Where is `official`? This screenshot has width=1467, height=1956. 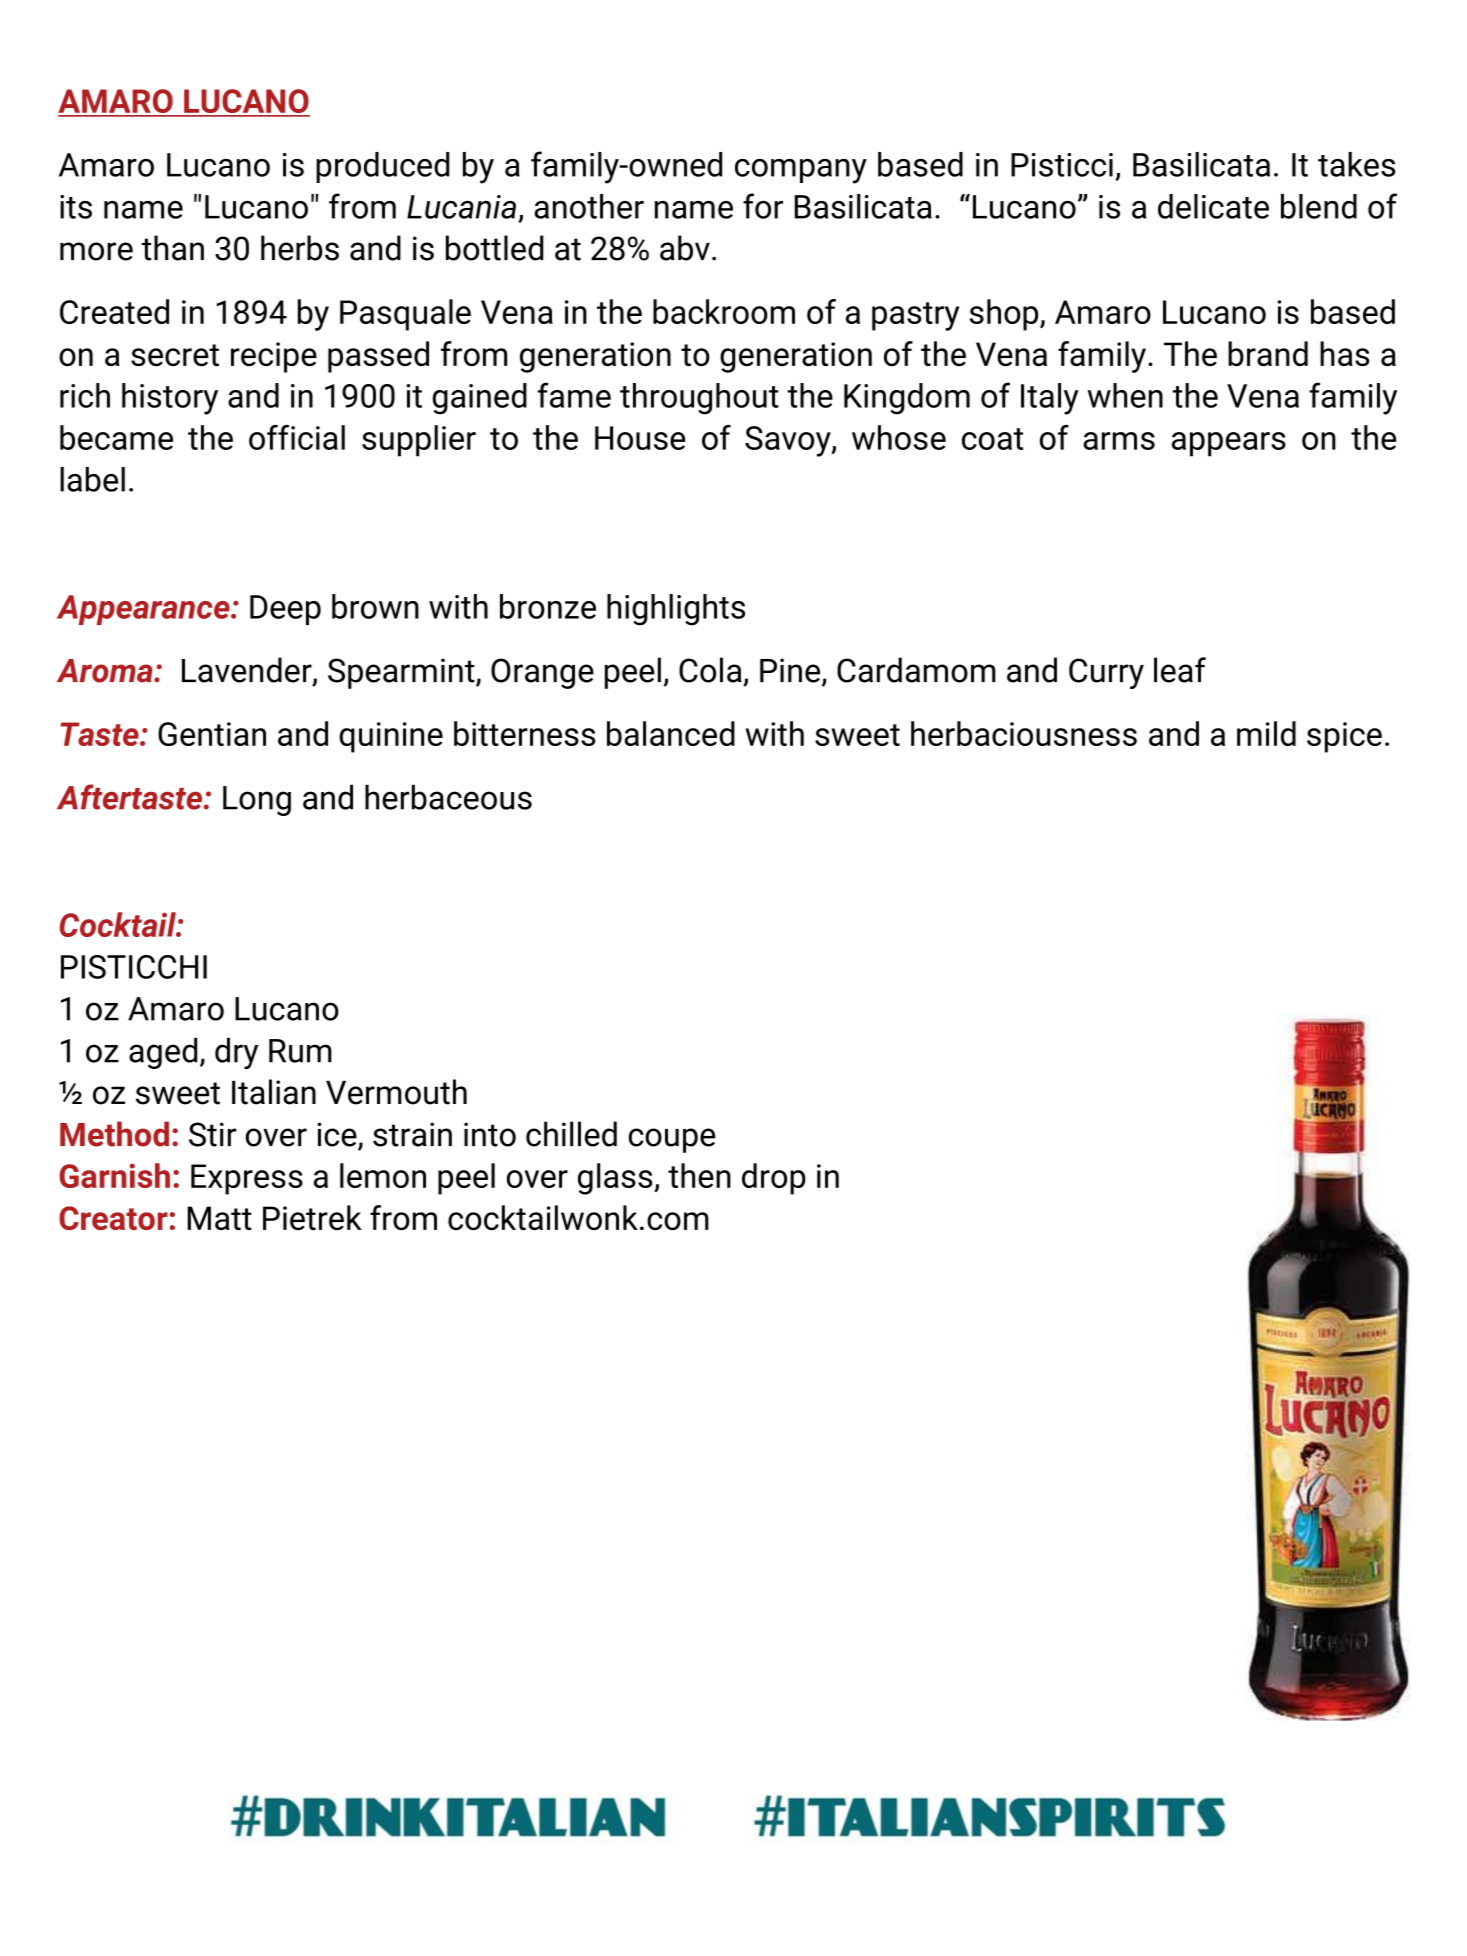
official is located at coordinates (297, 437).
